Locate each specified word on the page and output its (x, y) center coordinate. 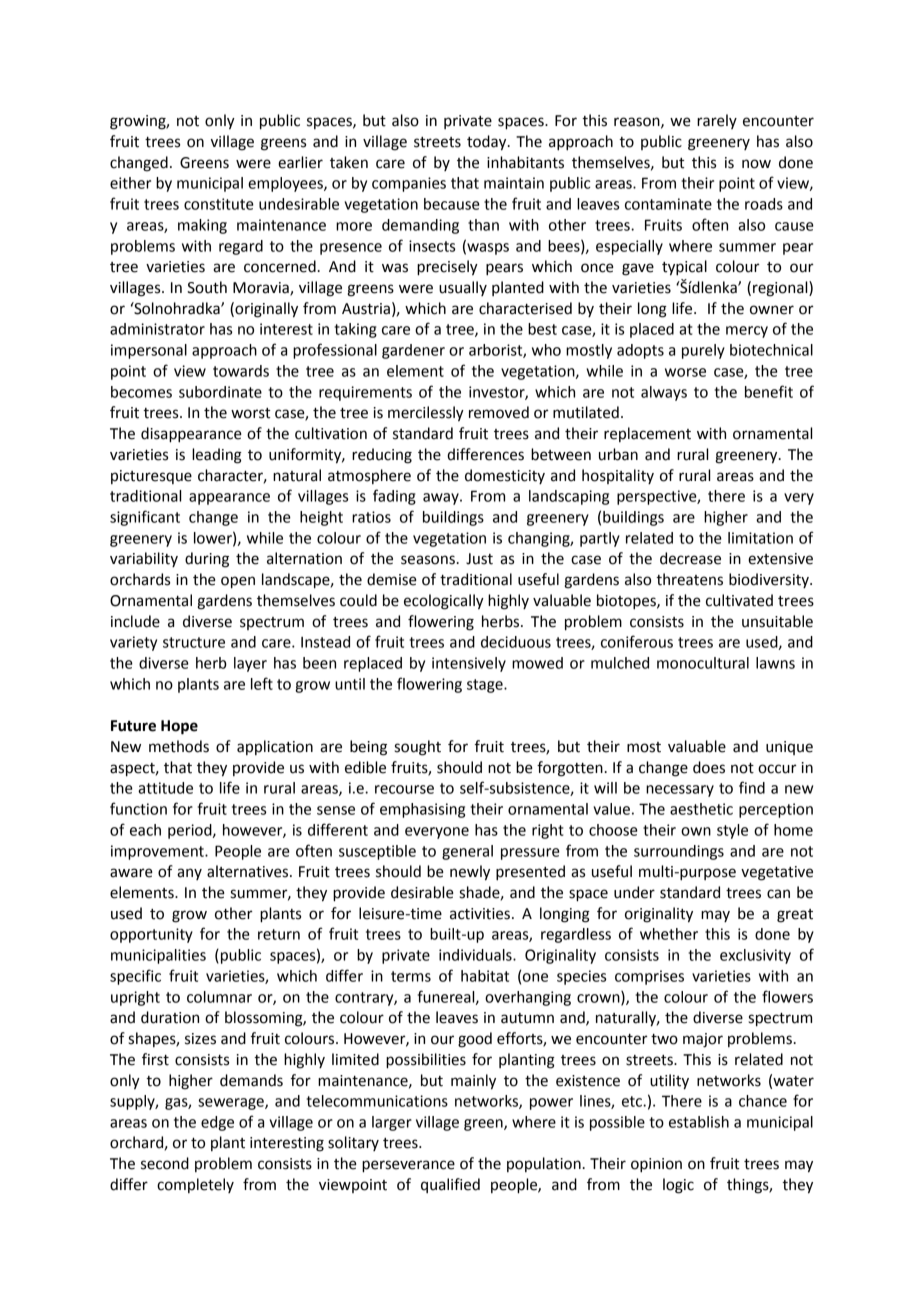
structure (194, 642)
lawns (775, 663)
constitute (219, 204)
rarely (717, 121)
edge (217, 1123)
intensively (469, 664)
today (488, 143)
